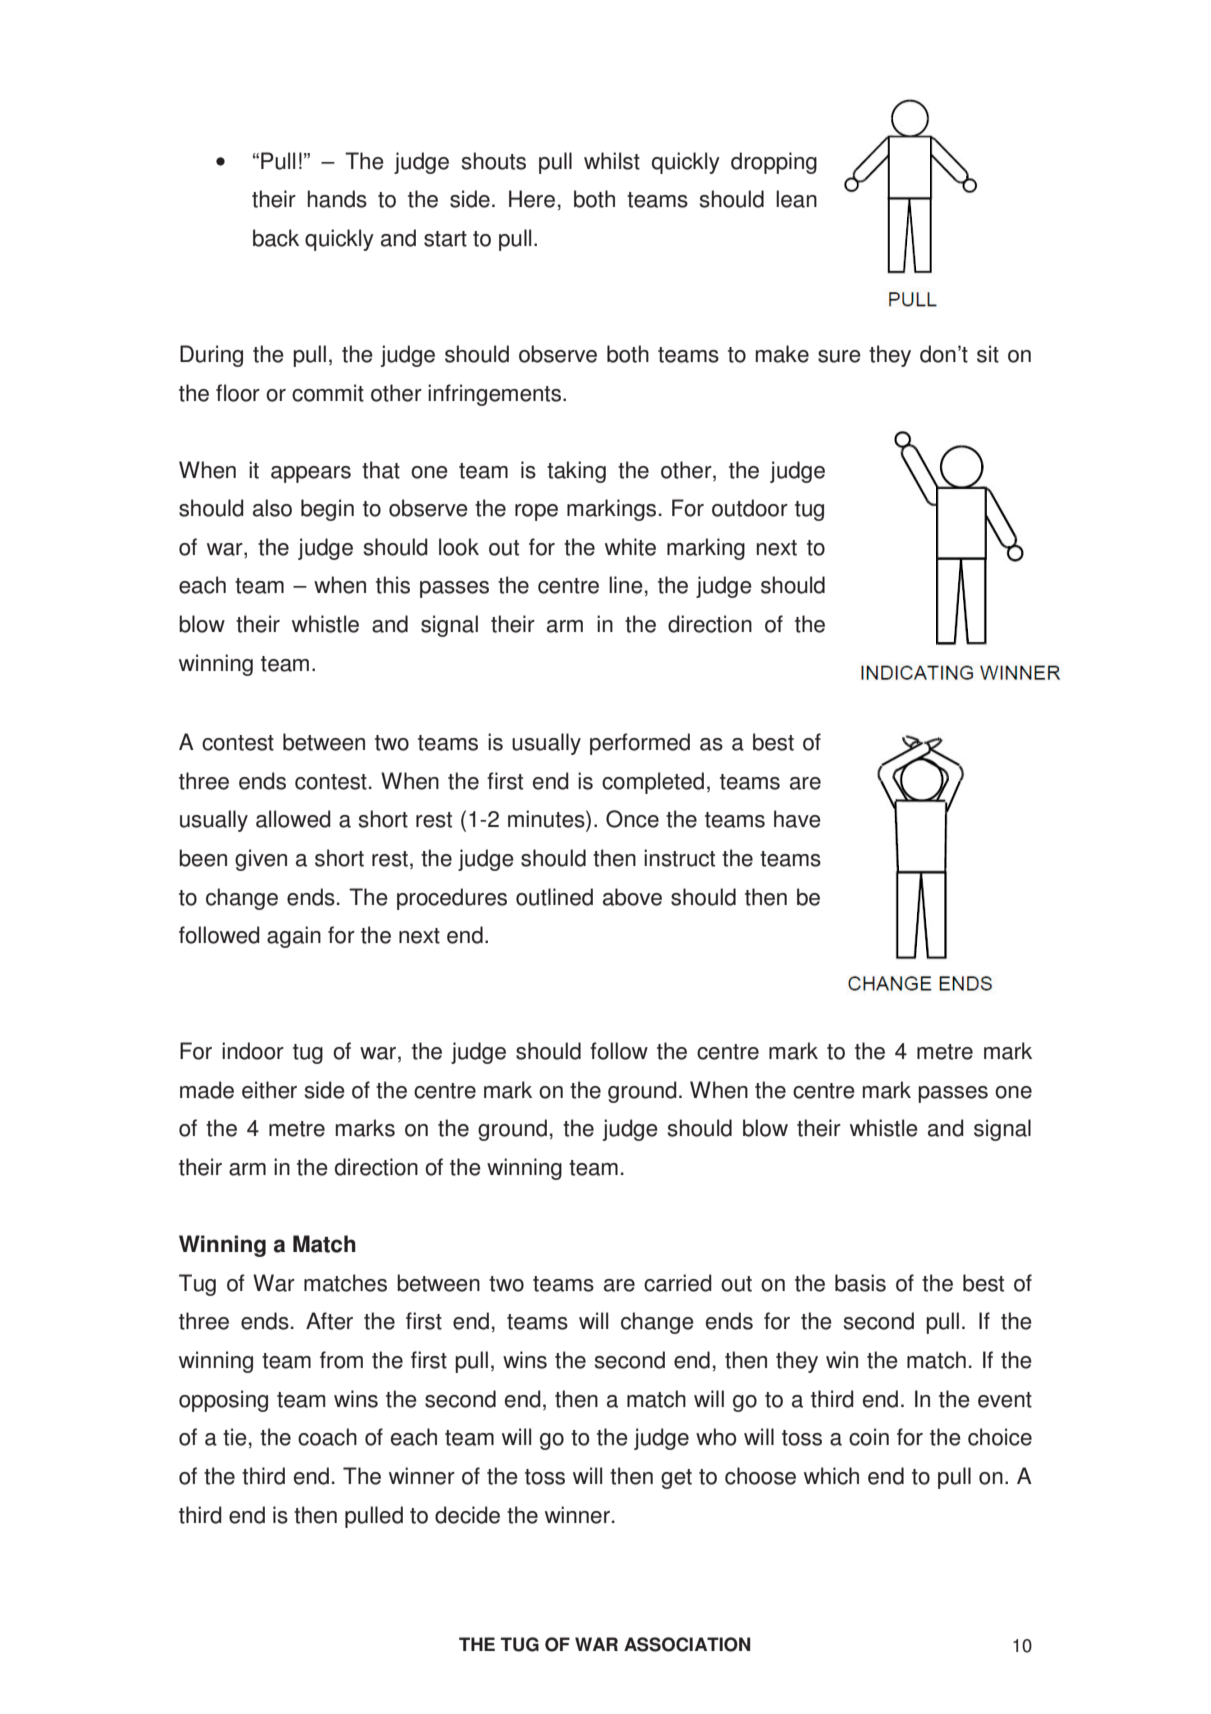 Image resolution: width=1211 pixels, height=1714 pixels. Describe the element at coordinates (337, 199) in the page. I see `hands` at that location.
